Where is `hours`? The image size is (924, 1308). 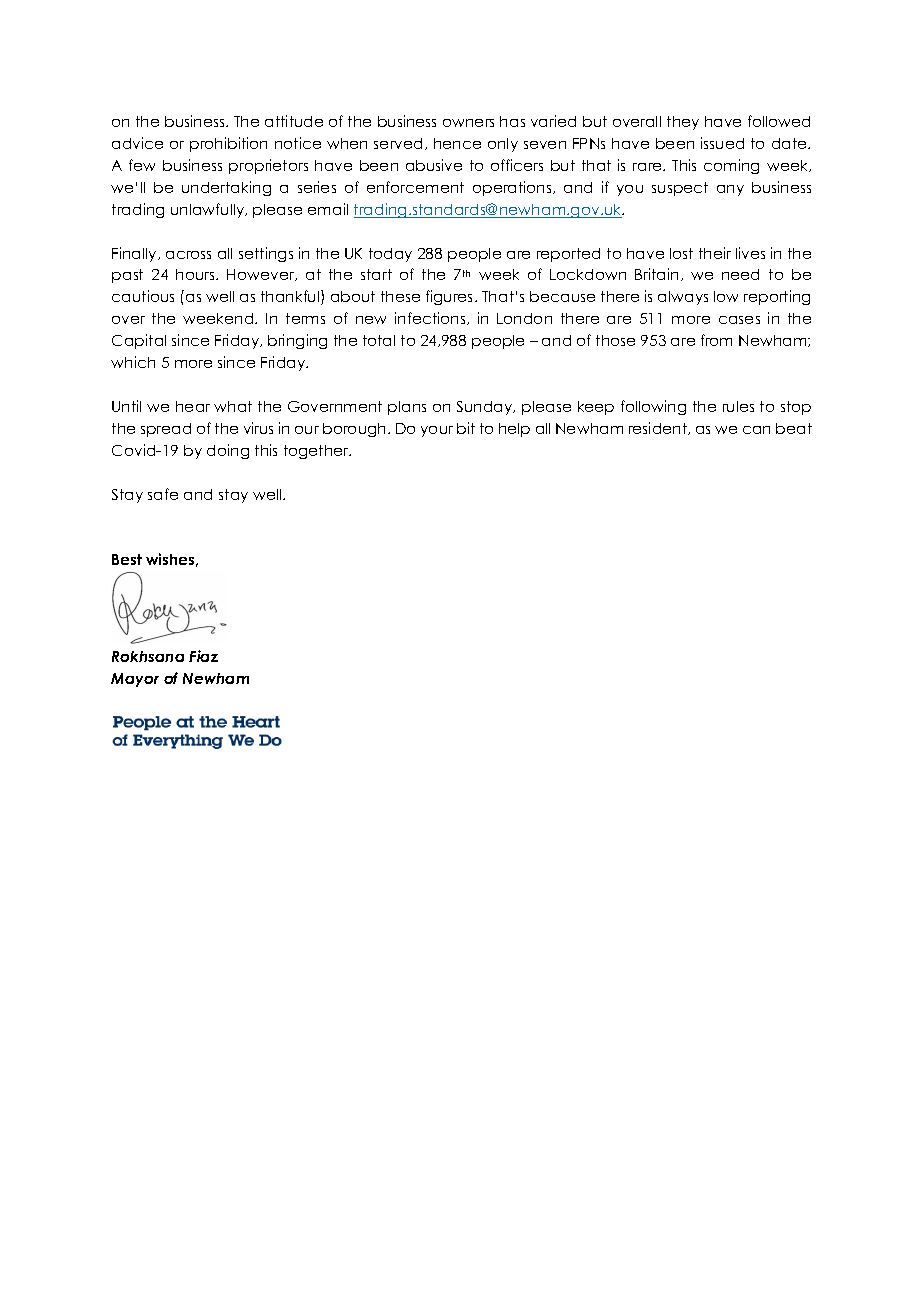
hours is located at coordinates (196, 274).
